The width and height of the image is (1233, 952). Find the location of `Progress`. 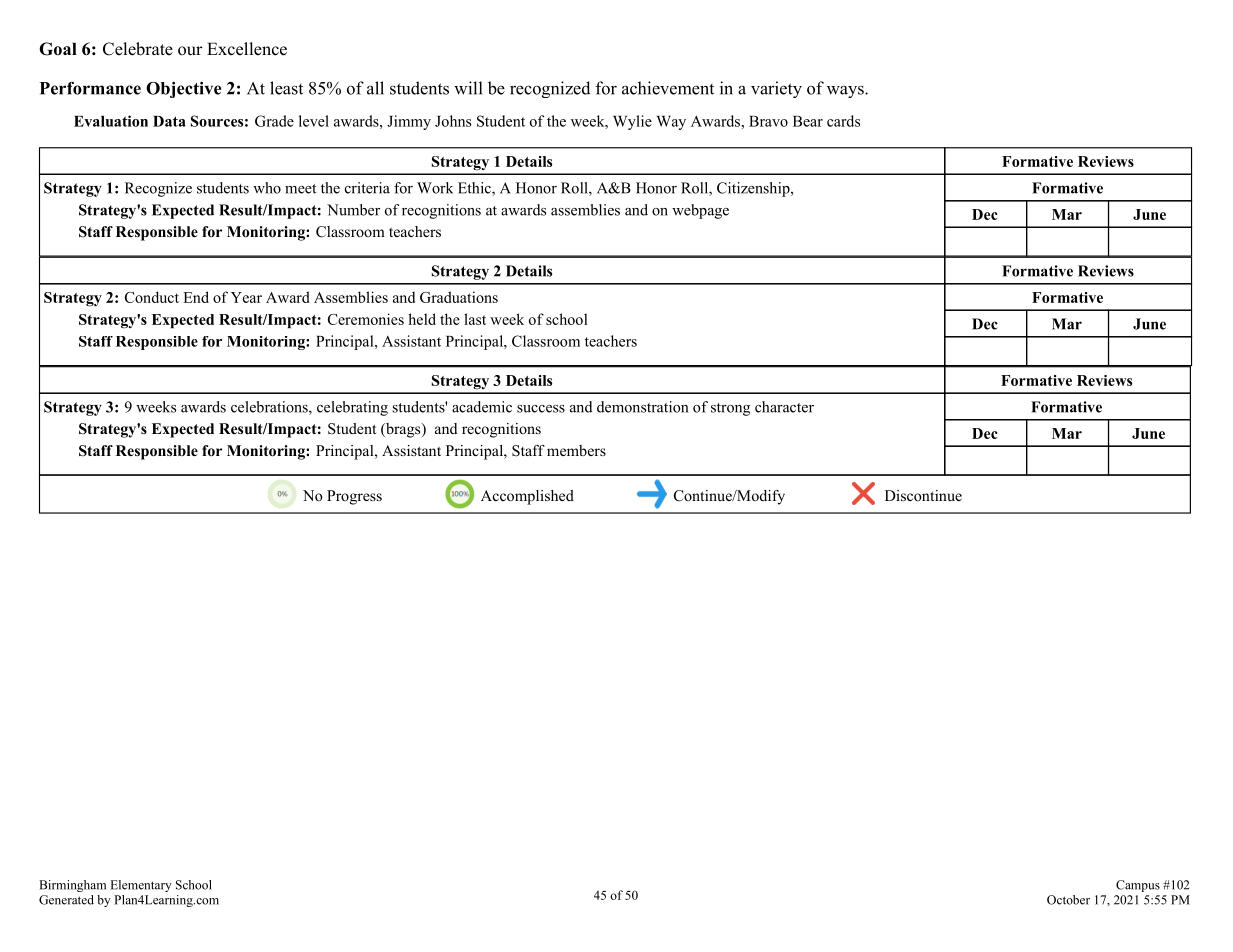

Progress is located at coordinates (354, 497).
